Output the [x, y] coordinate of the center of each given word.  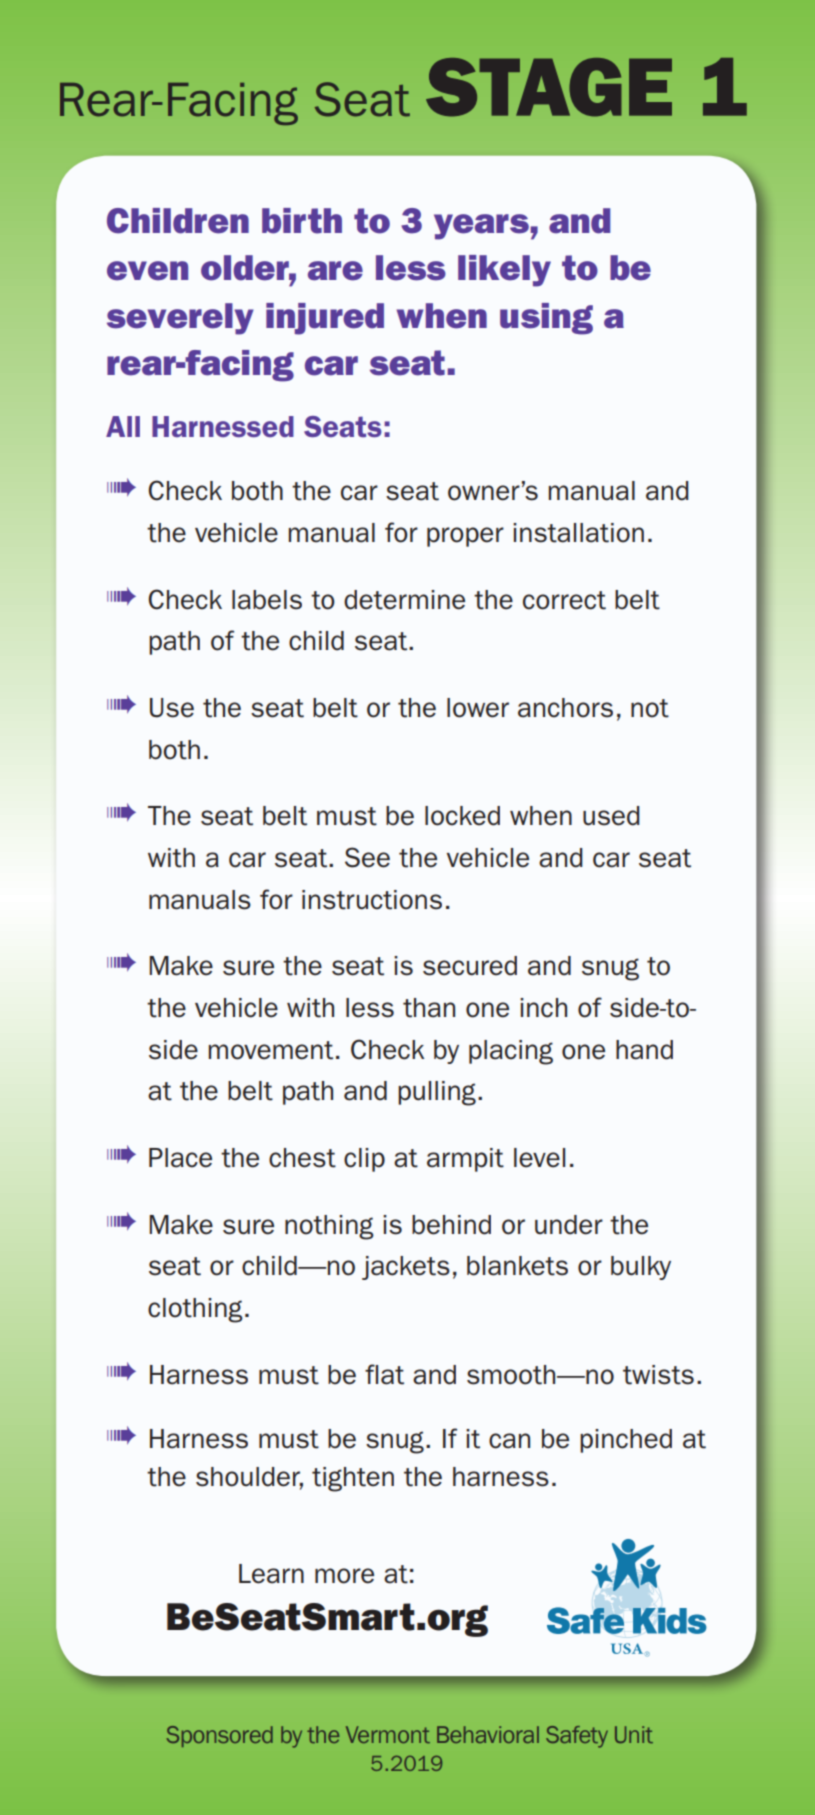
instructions [372, 900]
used [611, 816]
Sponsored [219, 1736]
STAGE [549, 87]
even [147, 271]
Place [180, 1158]
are [335, 271]
